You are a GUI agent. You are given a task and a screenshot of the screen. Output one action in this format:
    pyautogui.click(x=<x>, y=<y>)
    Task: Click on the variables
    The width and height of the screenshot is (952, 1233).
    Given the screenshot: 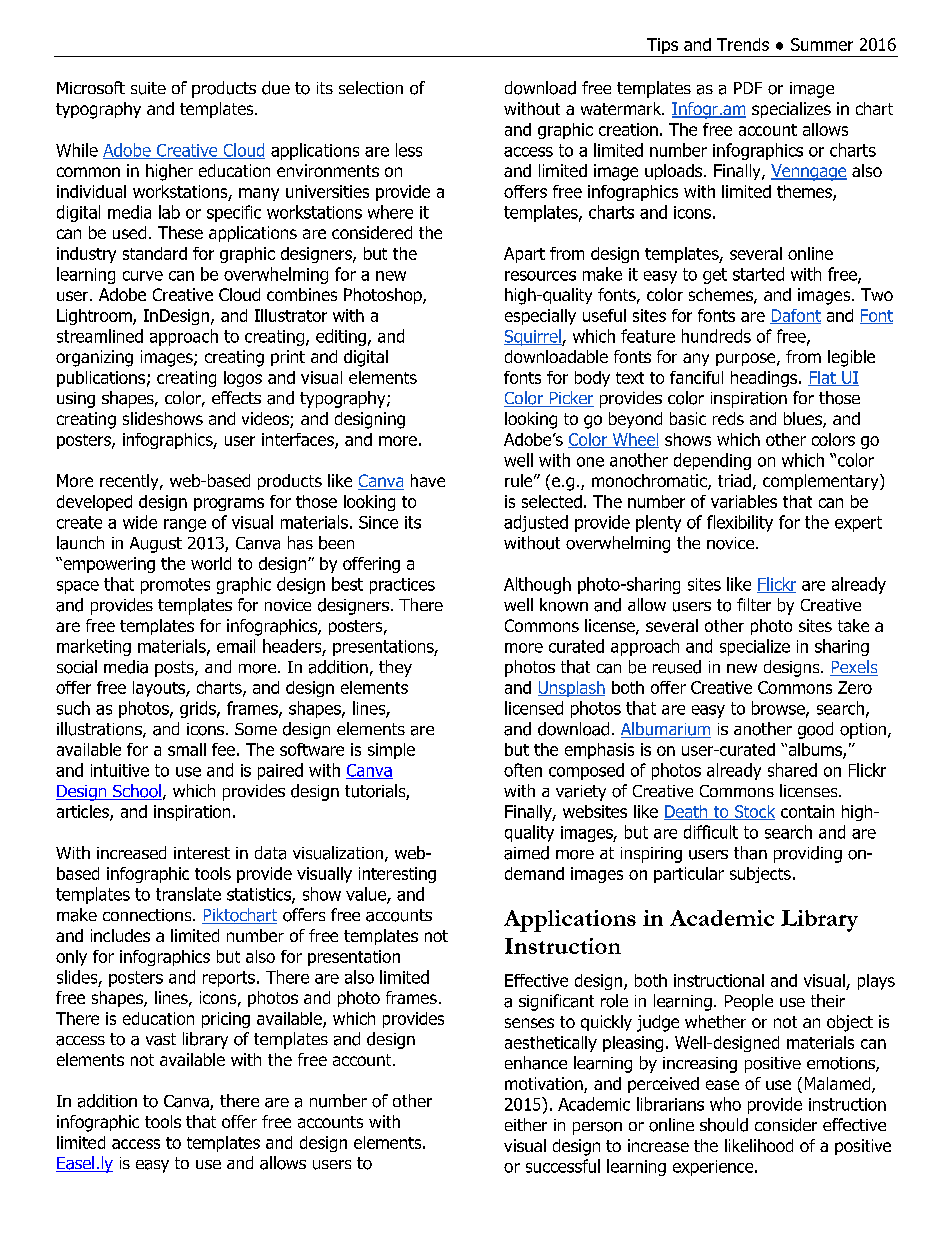 What is the action you would take?
    pyautogui.click(x=744, y=501)
